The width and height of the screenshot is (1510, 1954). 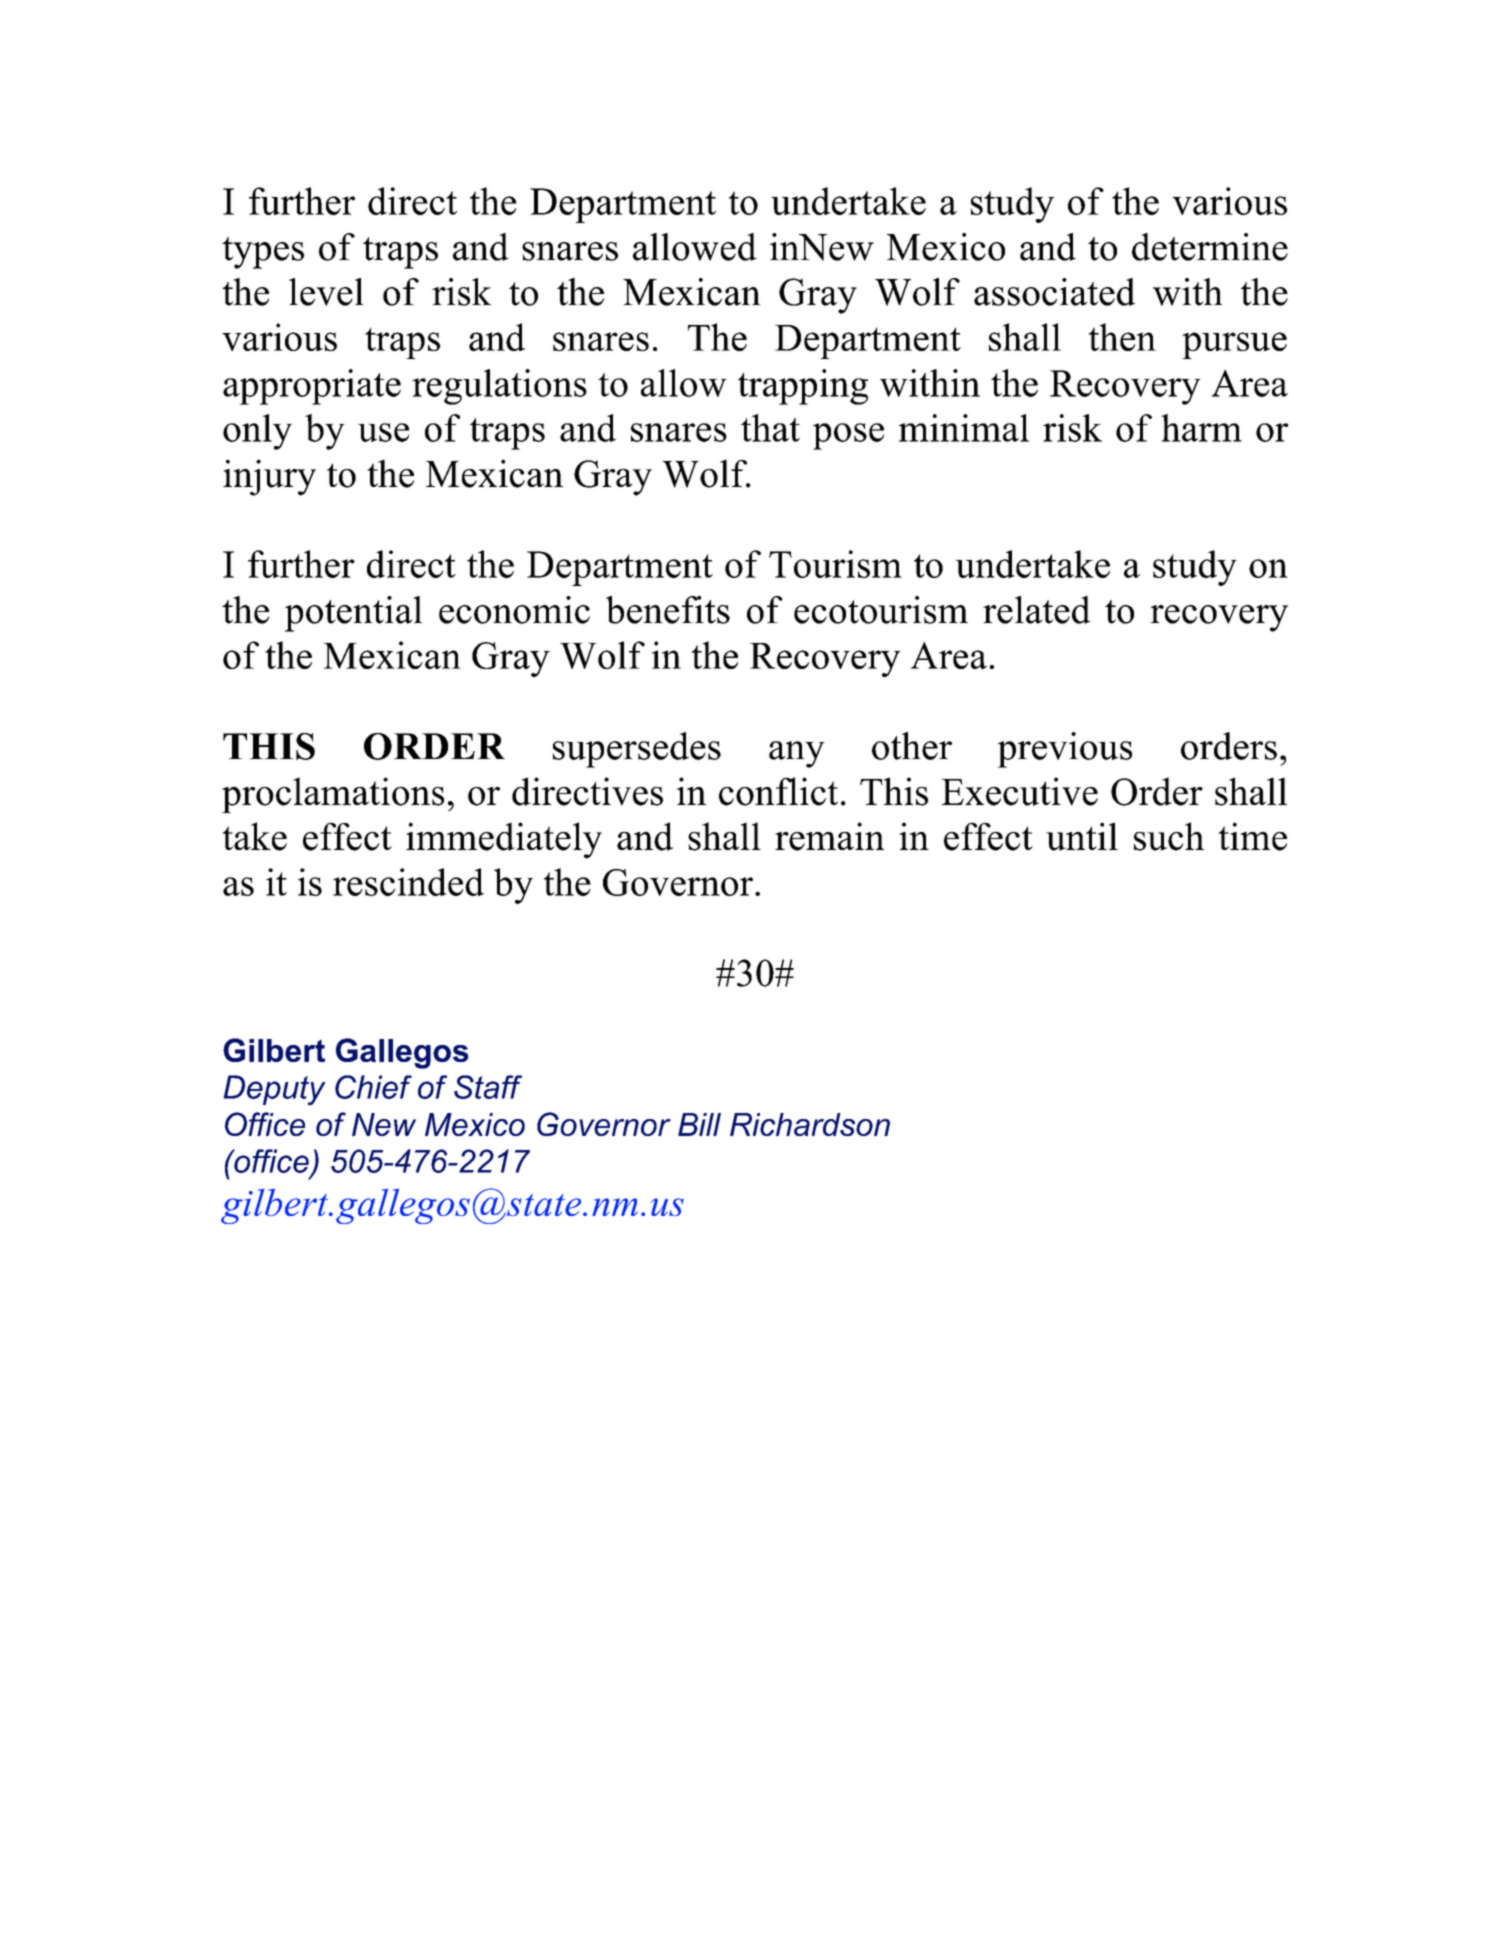 What do you see at coordinates (1037, 610) in the screenshot?
I see `related` at bounding box center [1037, 610].
